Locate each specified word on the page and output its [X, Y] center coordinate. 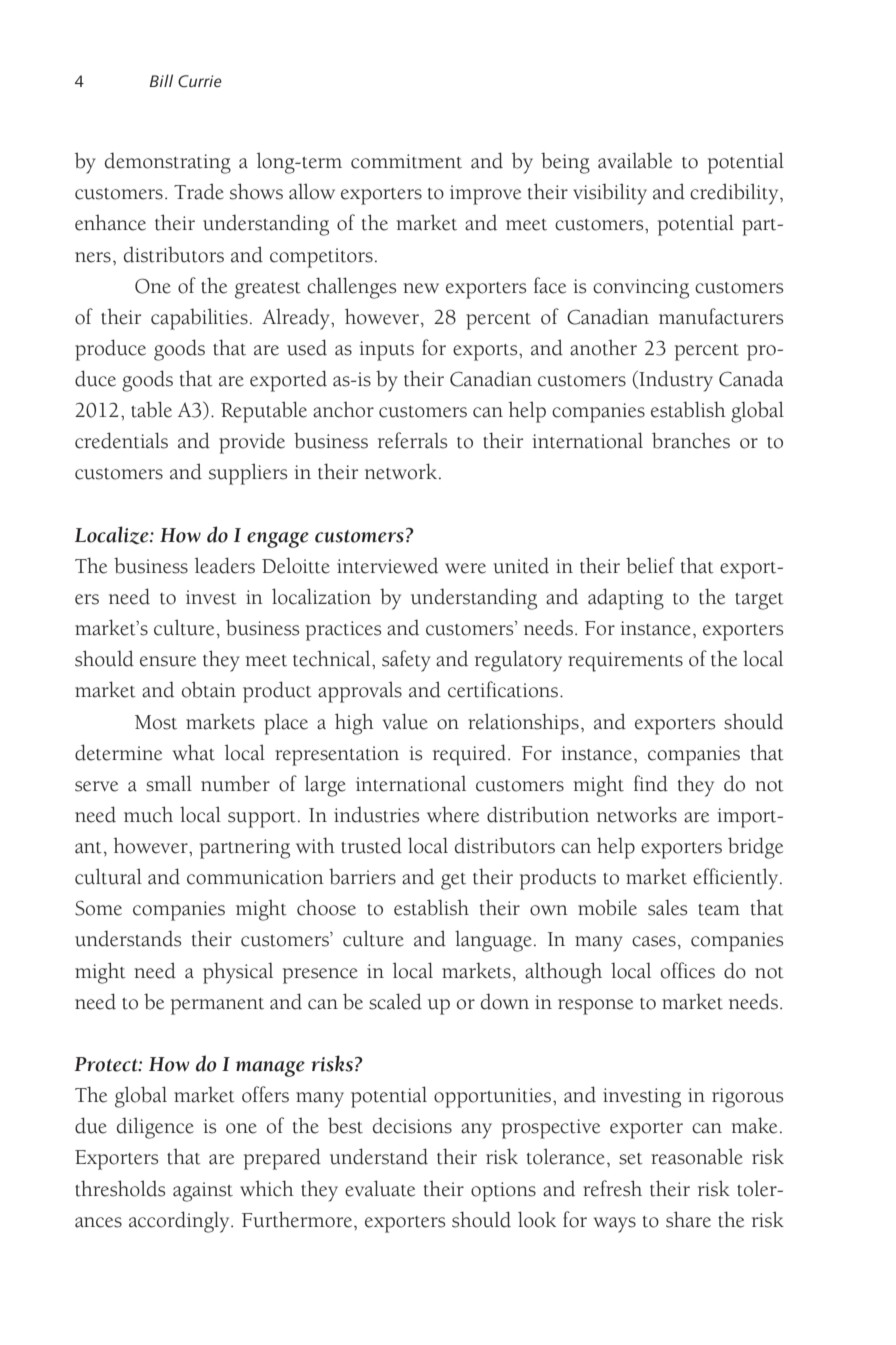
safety [406, 661]
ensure [168, 661]
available [635, 160]
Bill [161, 80]
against [203, 1192]
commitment [406, 161]
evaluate [380, 1188]
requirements [625, 662]
